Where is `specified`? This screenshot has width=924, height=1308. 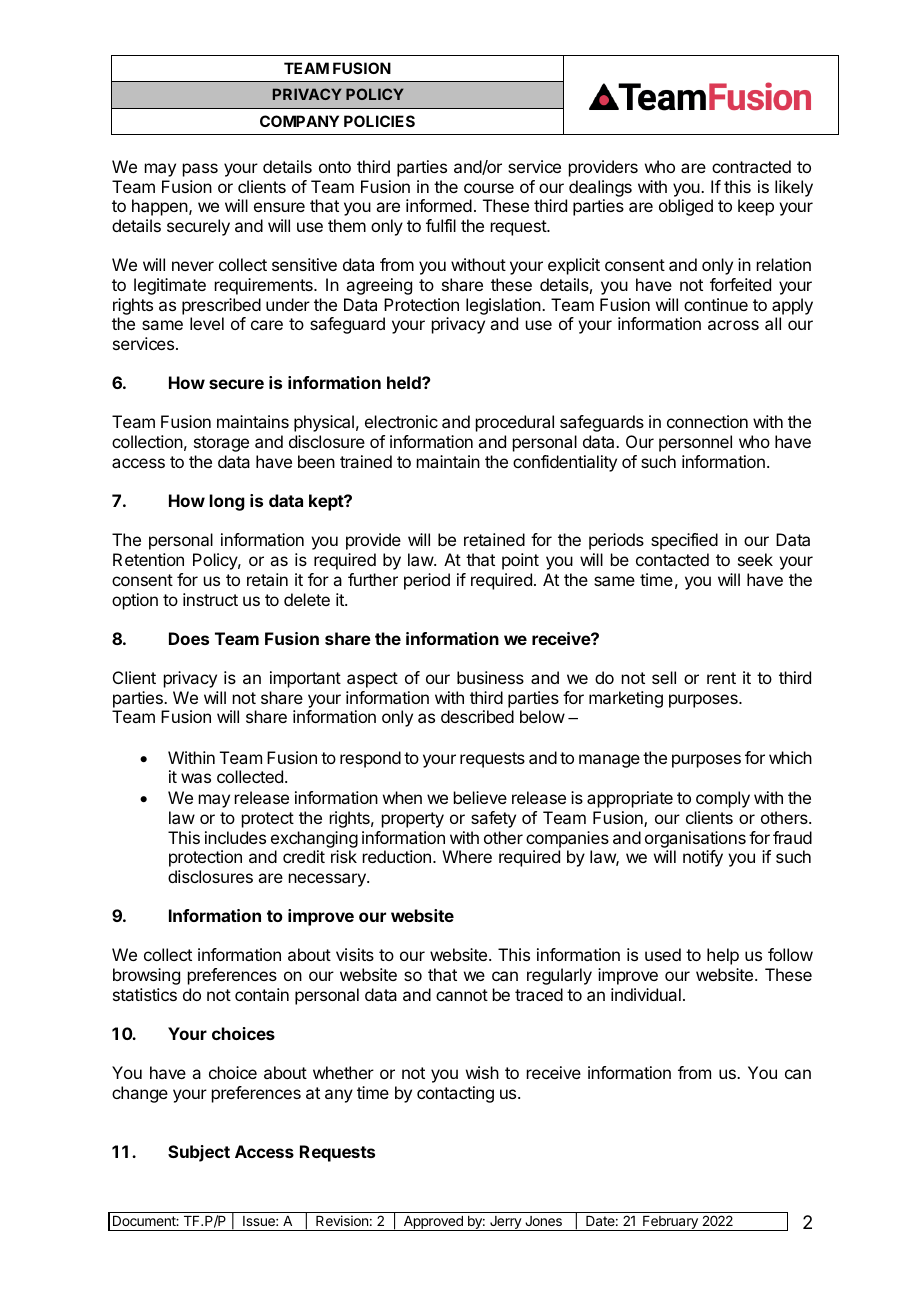
specified is located at coordinates (684, 541).
